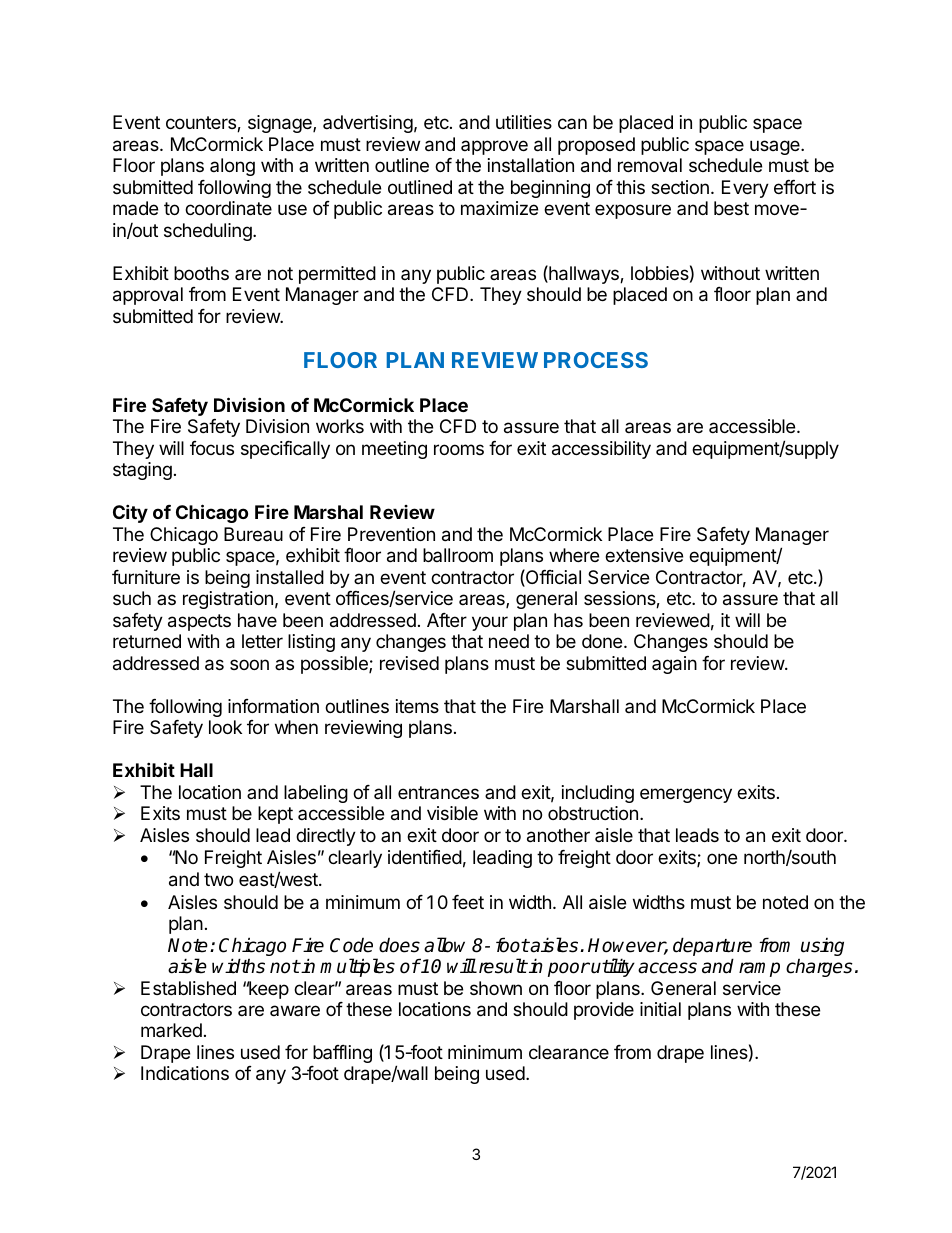  I want to click on along, so click(232, 167).
